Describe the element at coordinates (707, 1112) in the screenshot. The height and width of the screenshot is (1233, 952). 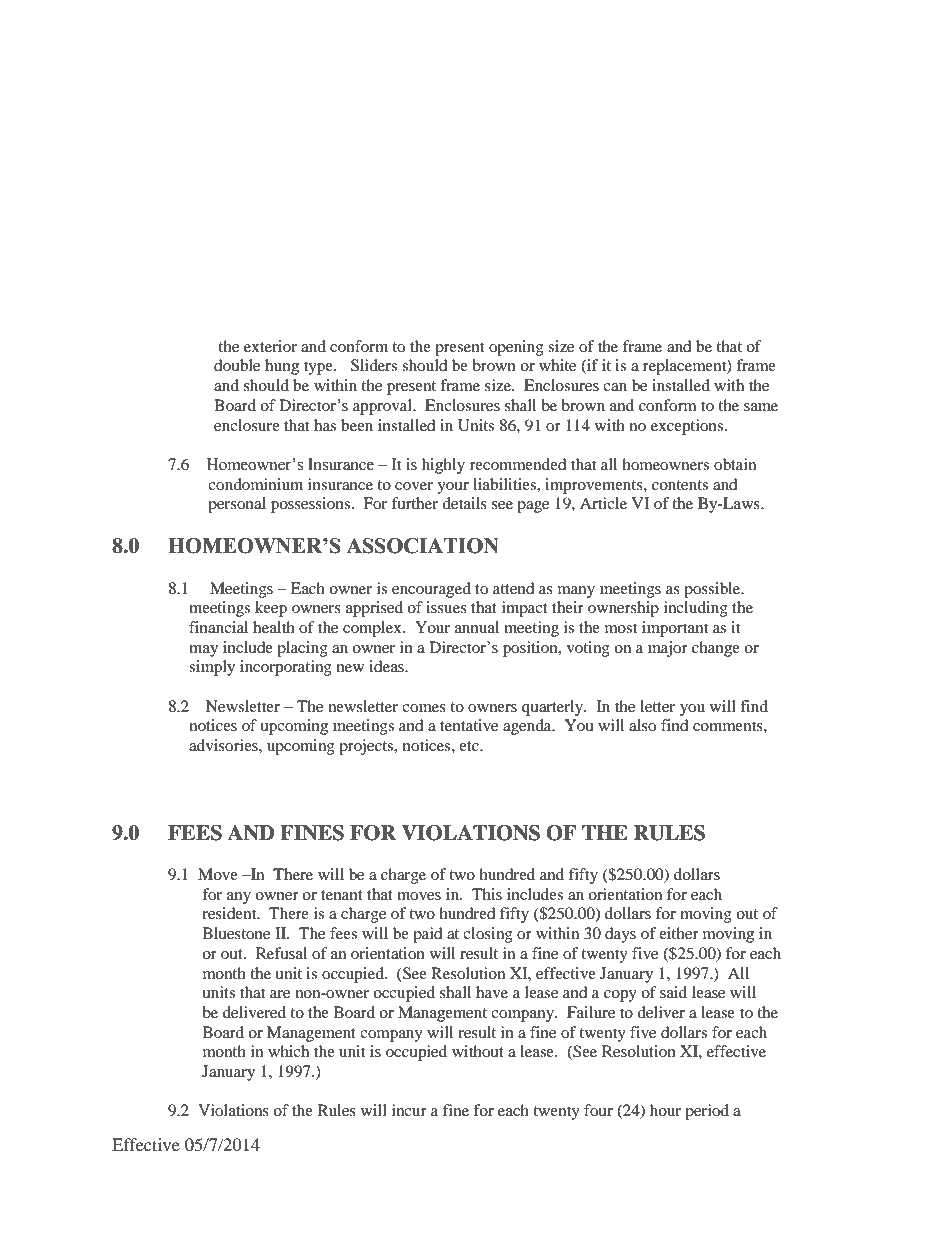
I see `period` at that location.
